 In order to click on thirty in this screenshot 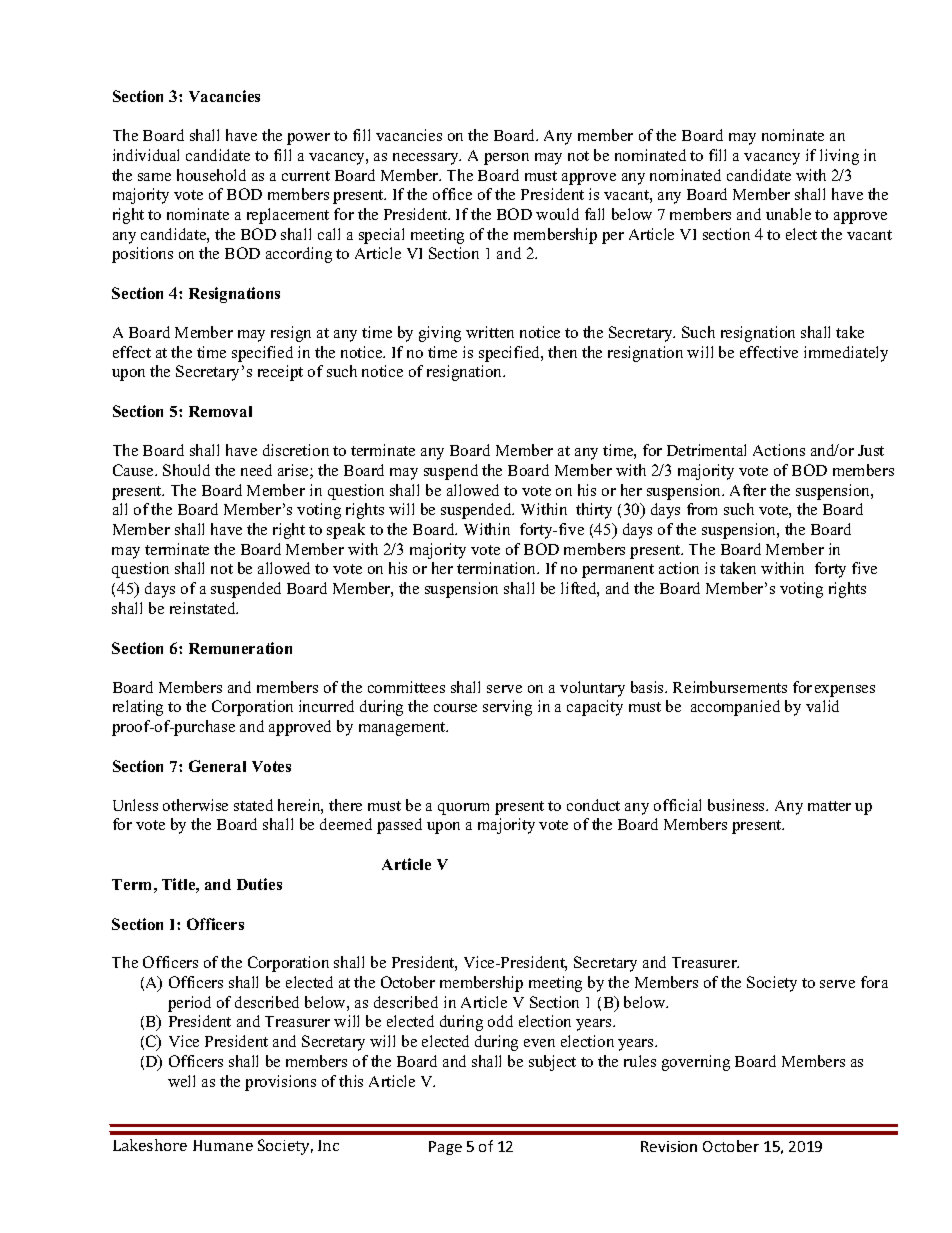, I will do `click(594, 511)`.
